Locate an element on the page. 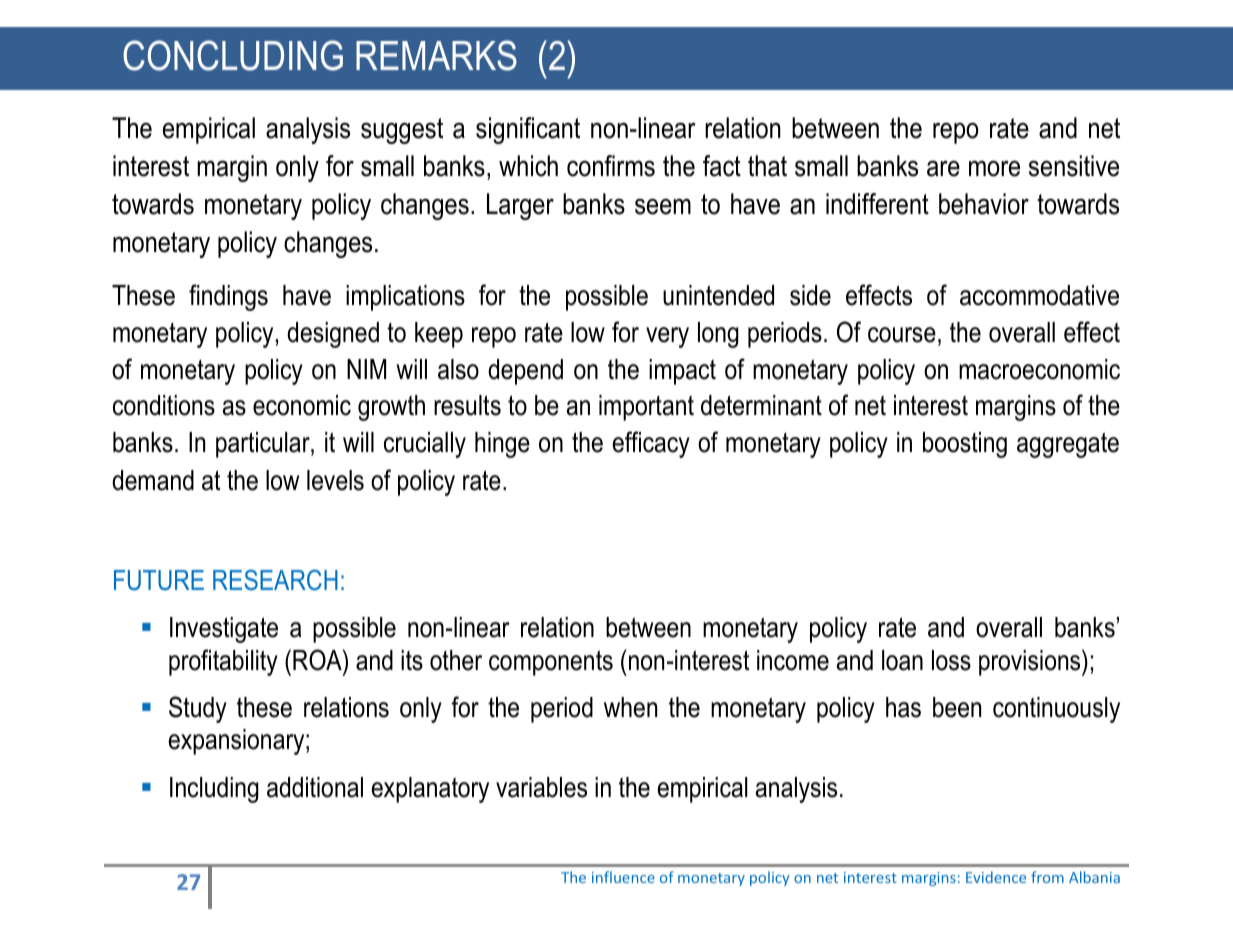 This page has height=952, width=1233. levels is located at coordinates (335, 480).
